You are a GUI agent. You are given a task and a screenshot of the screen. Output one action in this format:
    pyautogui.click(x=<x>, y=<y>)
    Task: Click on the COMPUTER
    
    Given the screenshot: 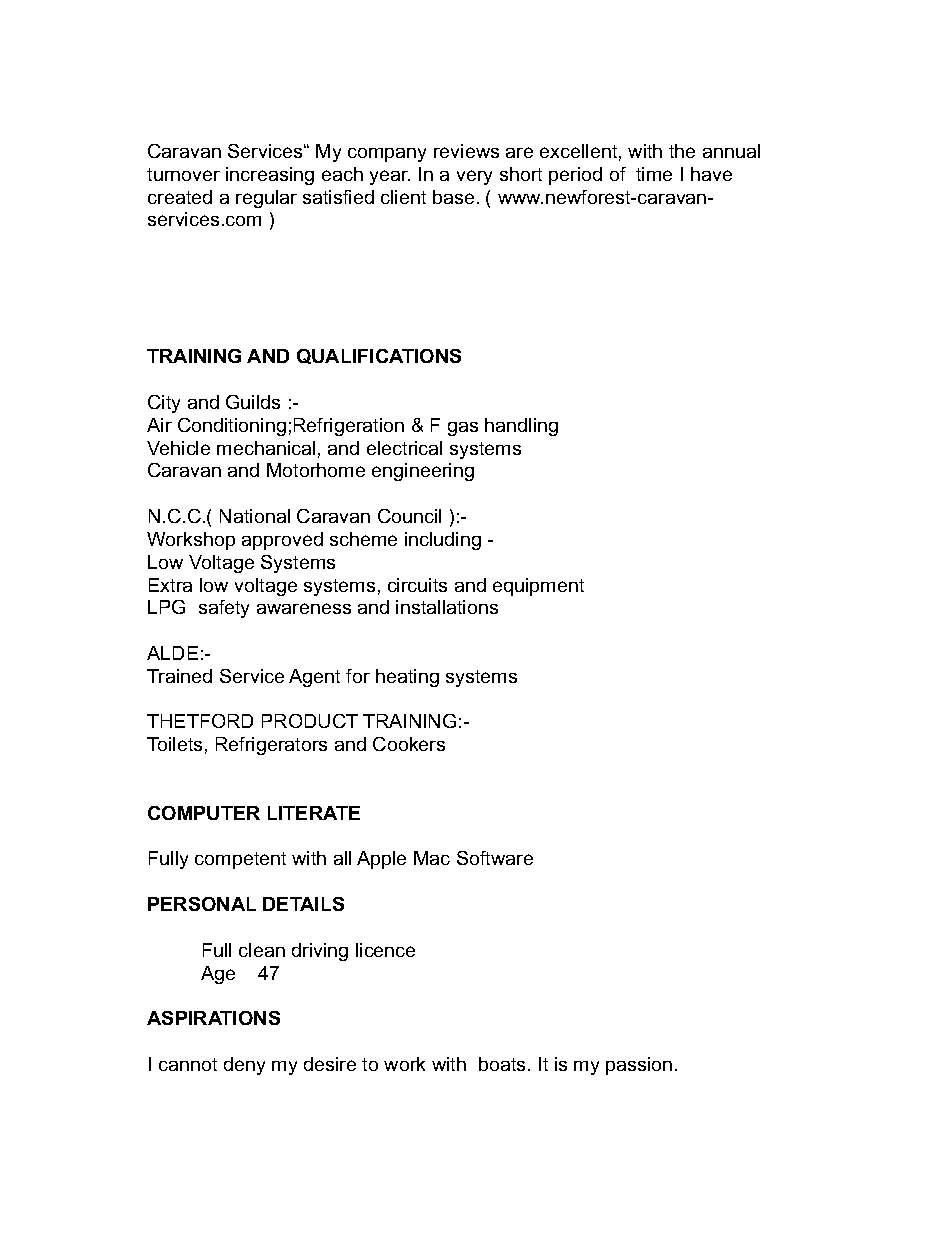 What is the action you would take?
    pyautogui.click(x=204, y=813)
